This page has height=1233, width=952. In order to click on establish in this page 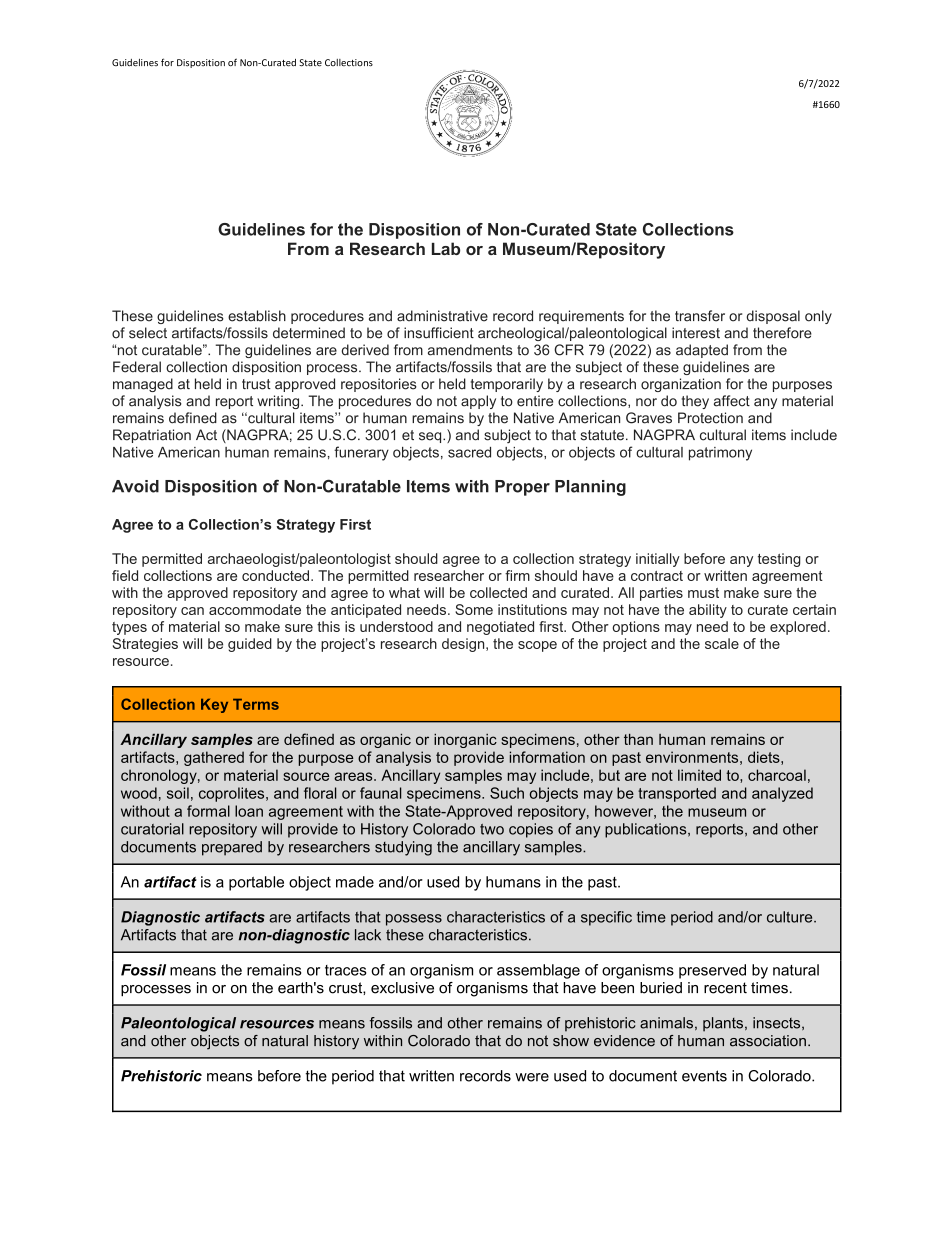, I will do `click(257, 316)`.
